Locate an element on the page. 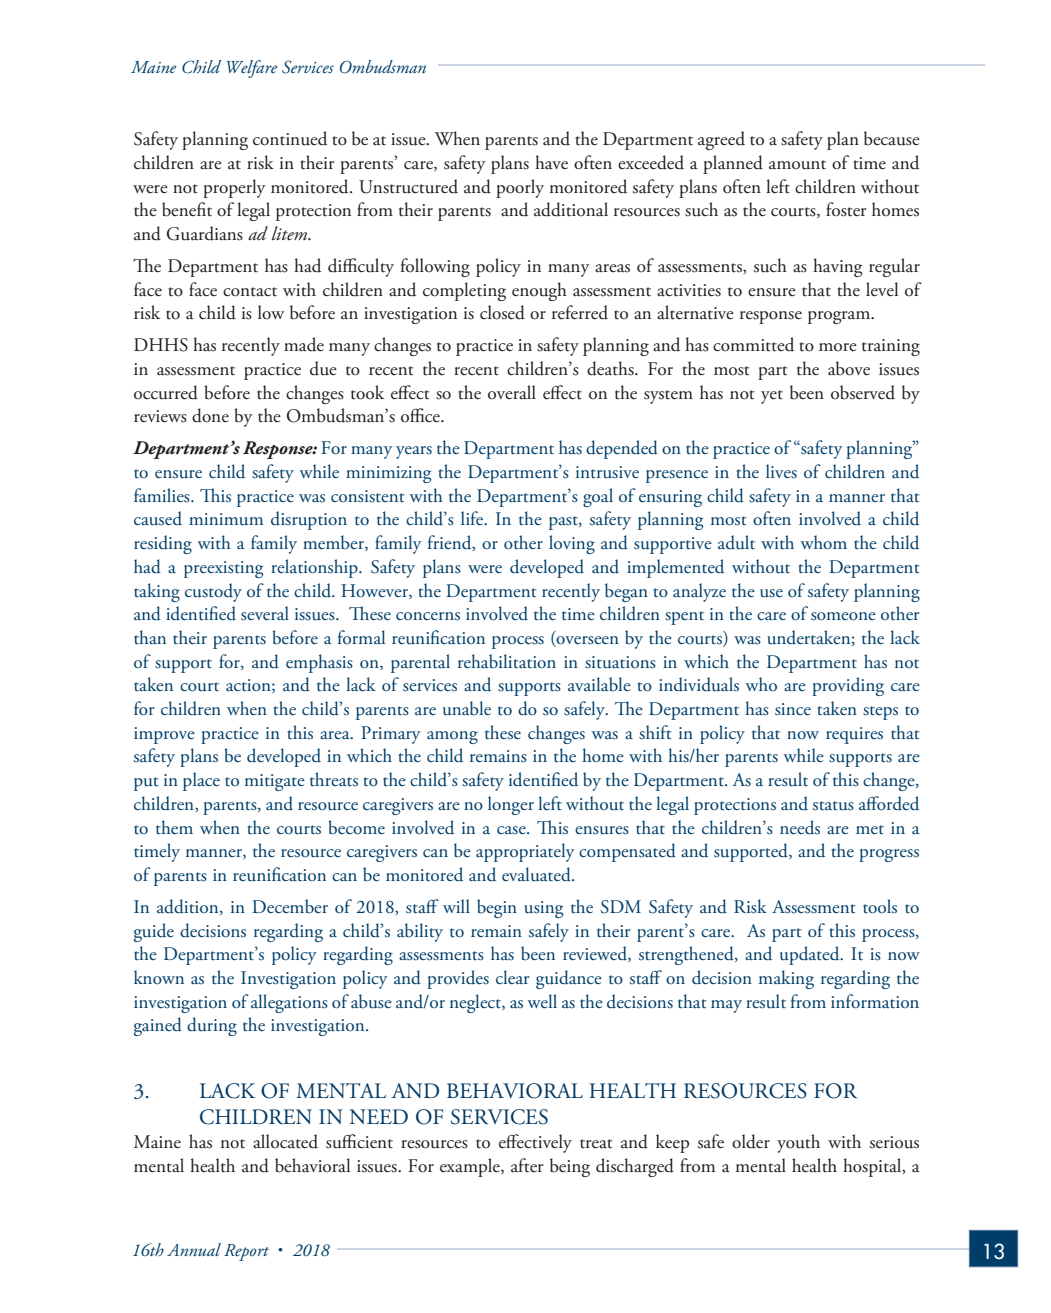 The width and height of the page is (1051, 1313). lives is located at coordinates (781, 471).
